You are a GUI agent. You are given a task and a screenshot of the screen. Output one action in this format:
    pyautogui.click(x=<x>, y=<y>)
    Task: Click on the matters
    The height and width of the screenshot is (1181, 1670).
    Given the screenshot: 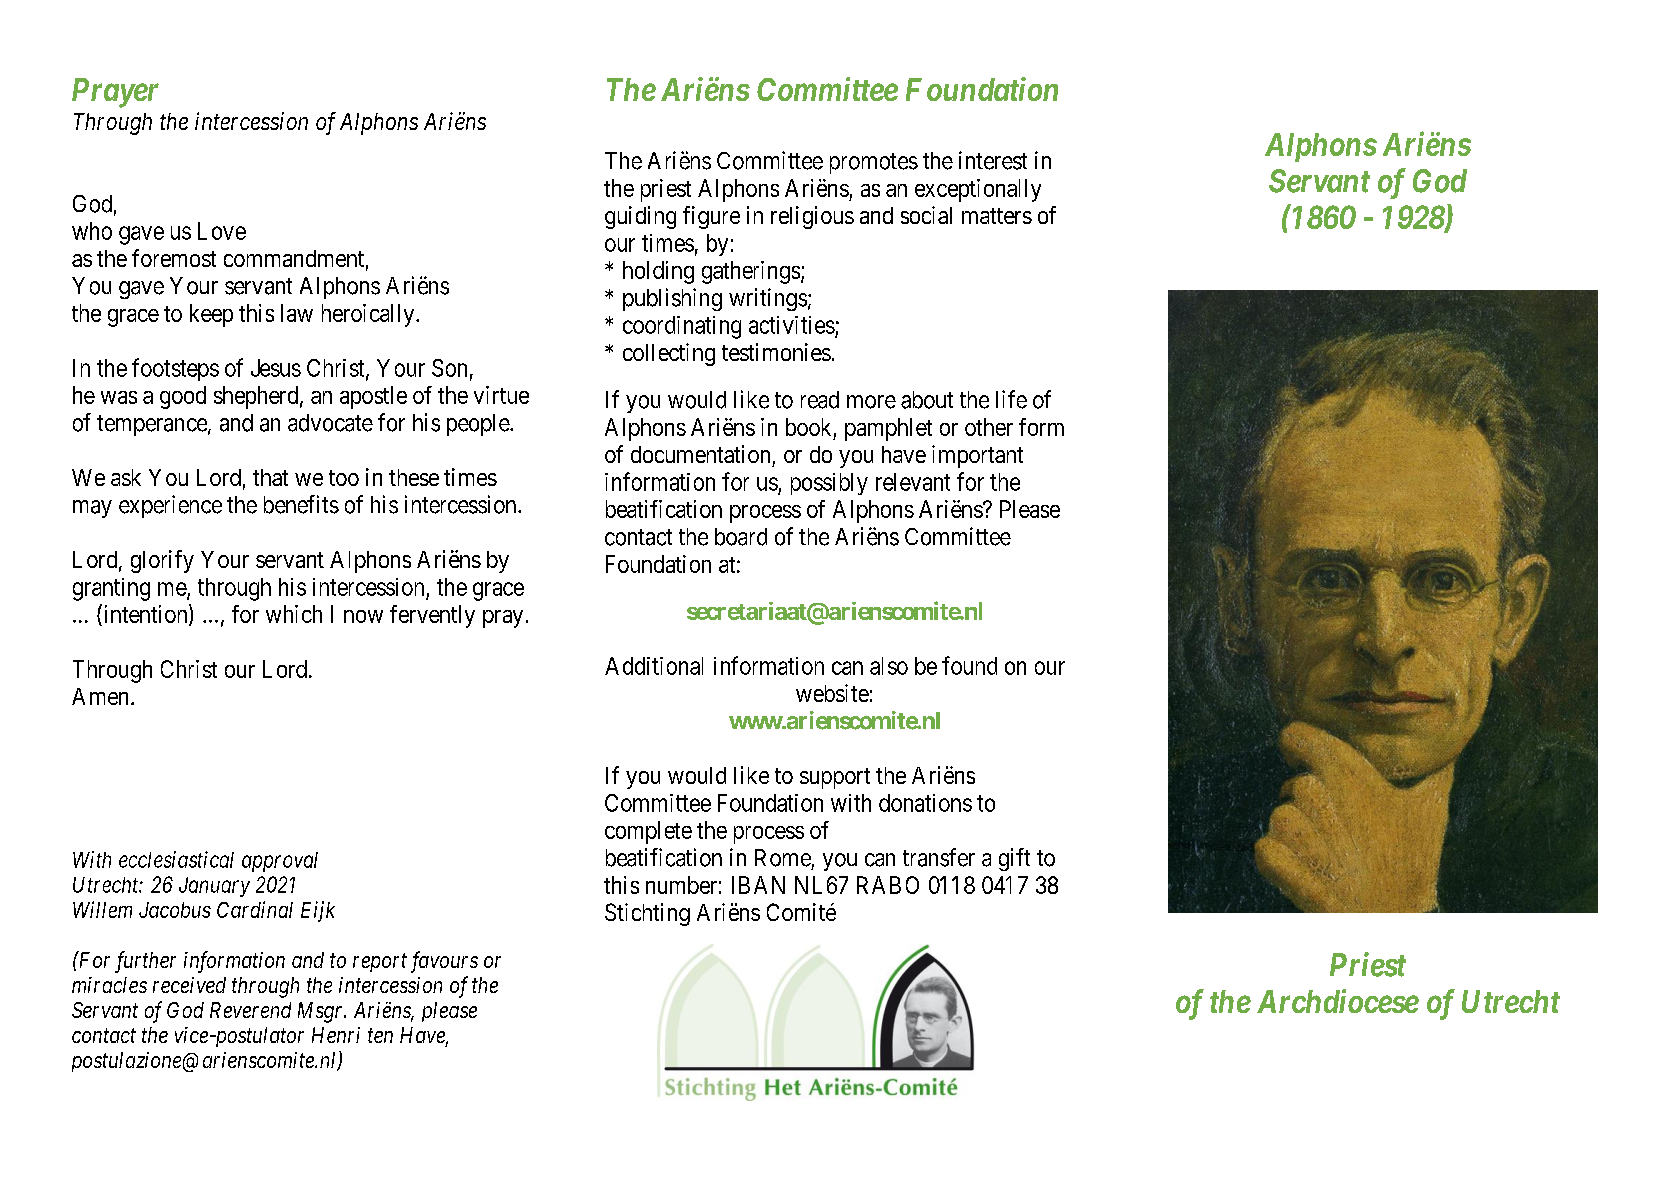 What is the action you would take?
    pyautogui.click(x=997, y=216)
